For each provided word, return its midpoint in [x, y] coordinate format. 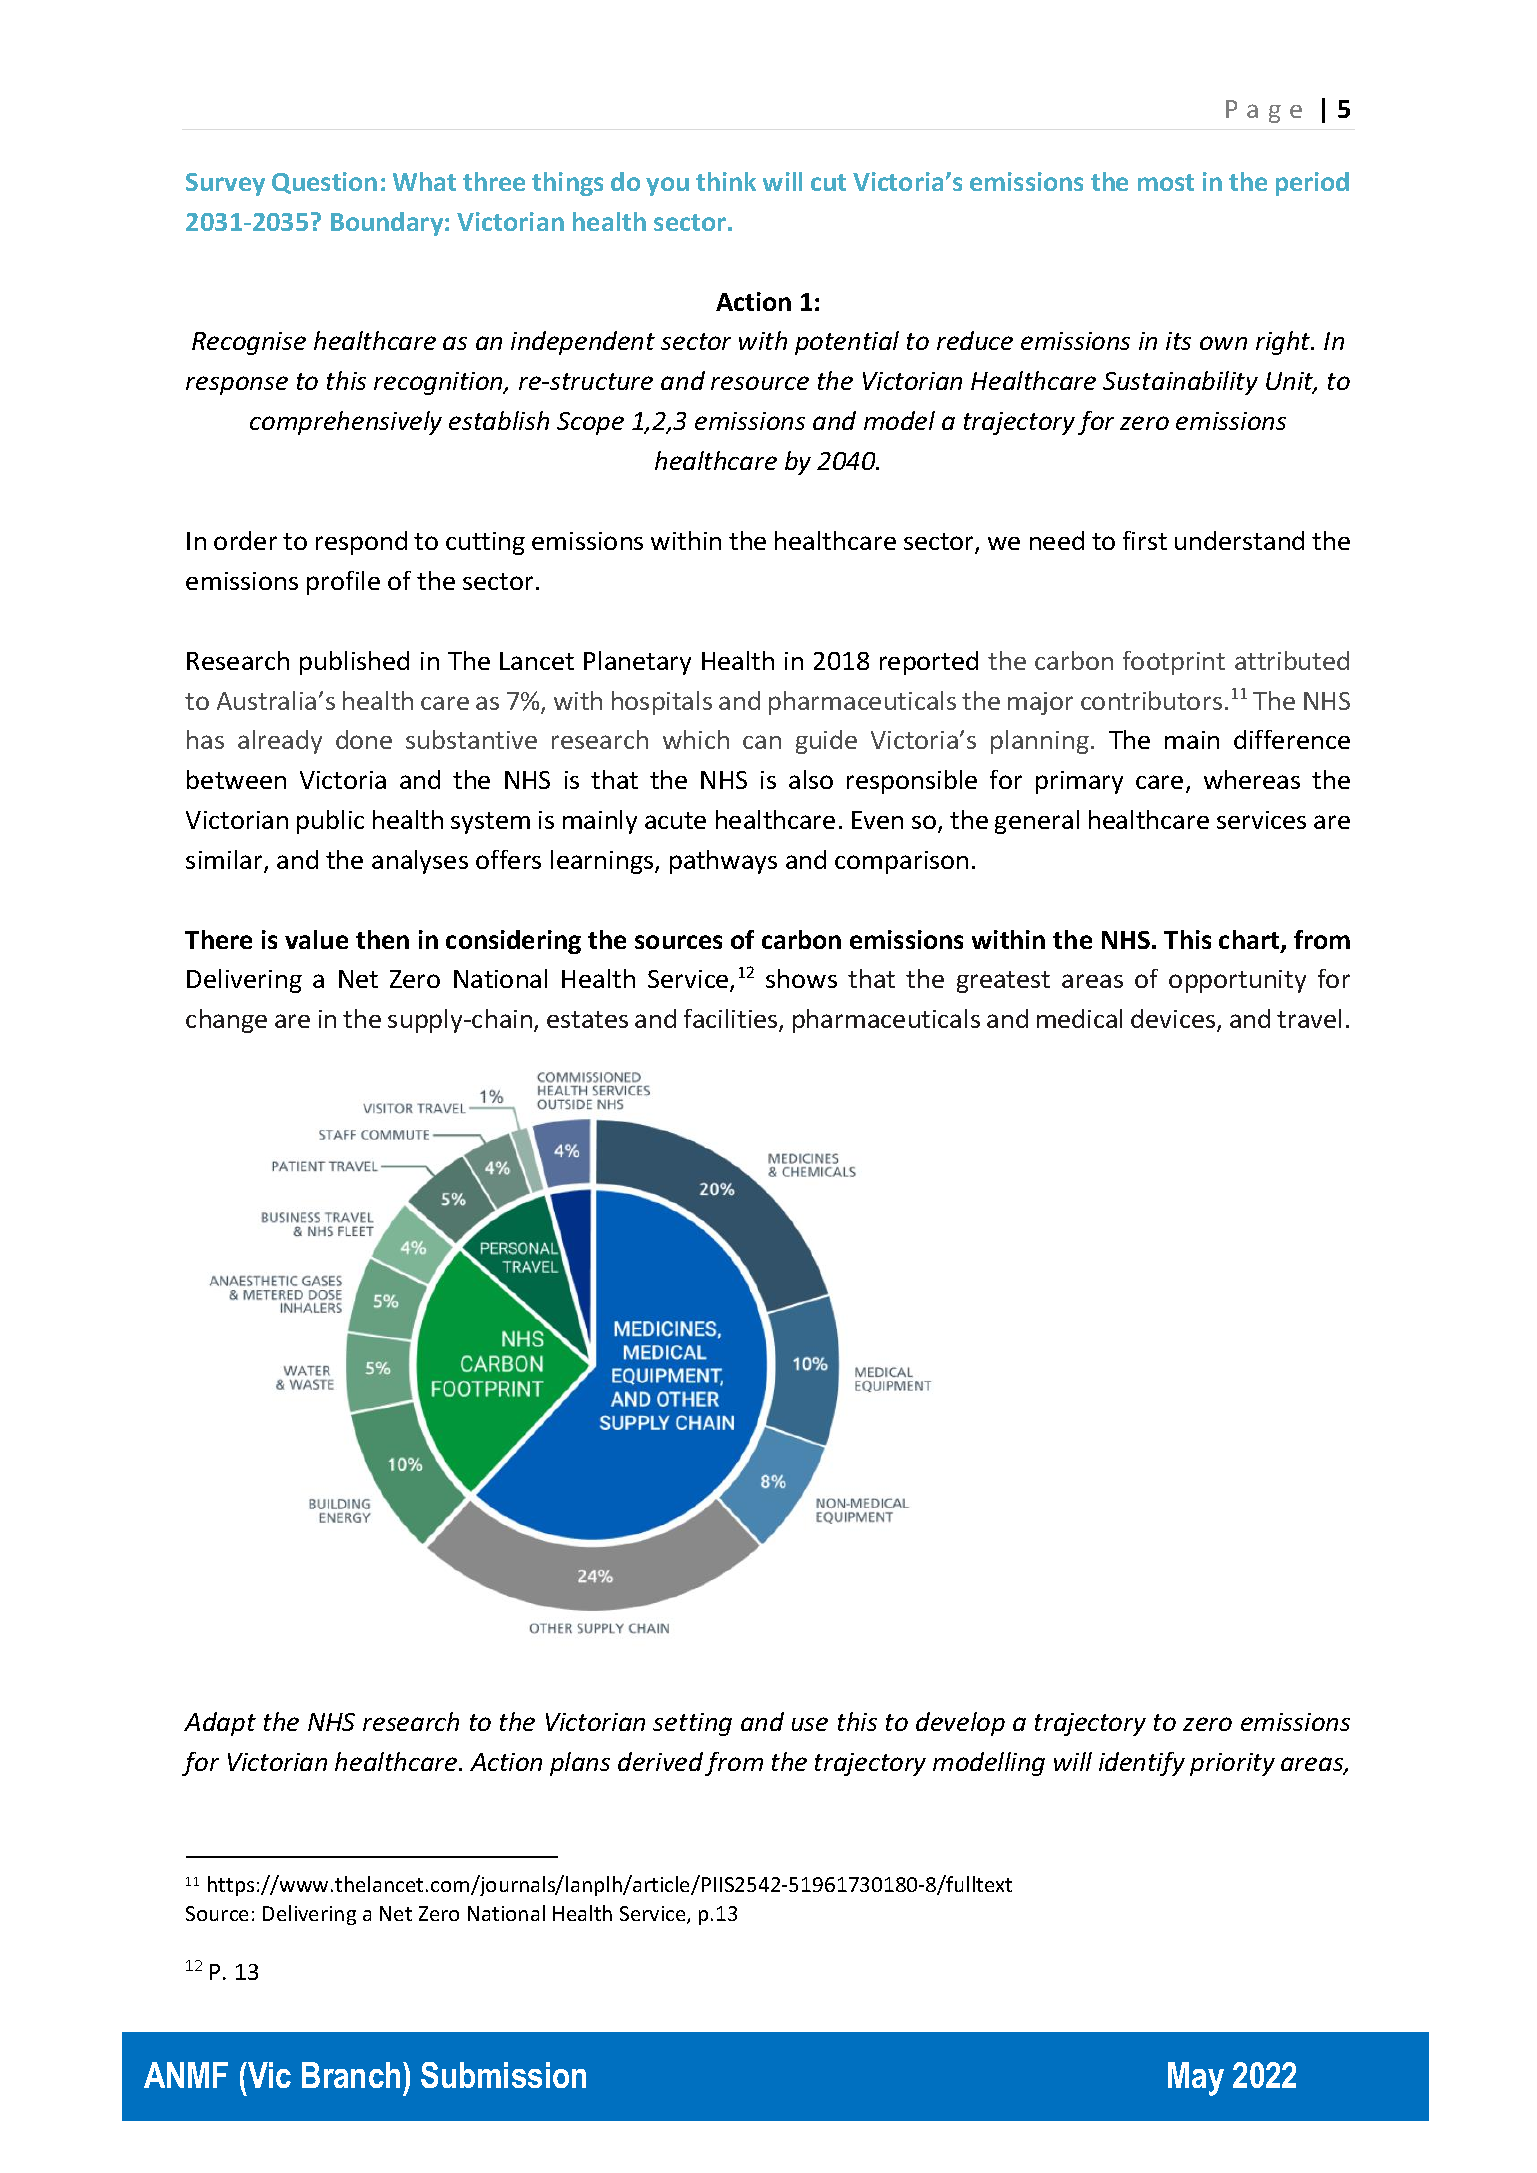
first [1145, 540]
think [726, 181]
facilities [732, 1020]
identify [1142, 1764]
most [1166, 182]
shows [801, 978]
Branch [351, 2075]
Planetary [637, 663]
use [810, 1724]
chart [1250, 941]
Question [324, 183]
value [316, 939]
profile [343, 583]
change [226, 1021]
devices [1174, 1020]
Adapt [220, 1724]
